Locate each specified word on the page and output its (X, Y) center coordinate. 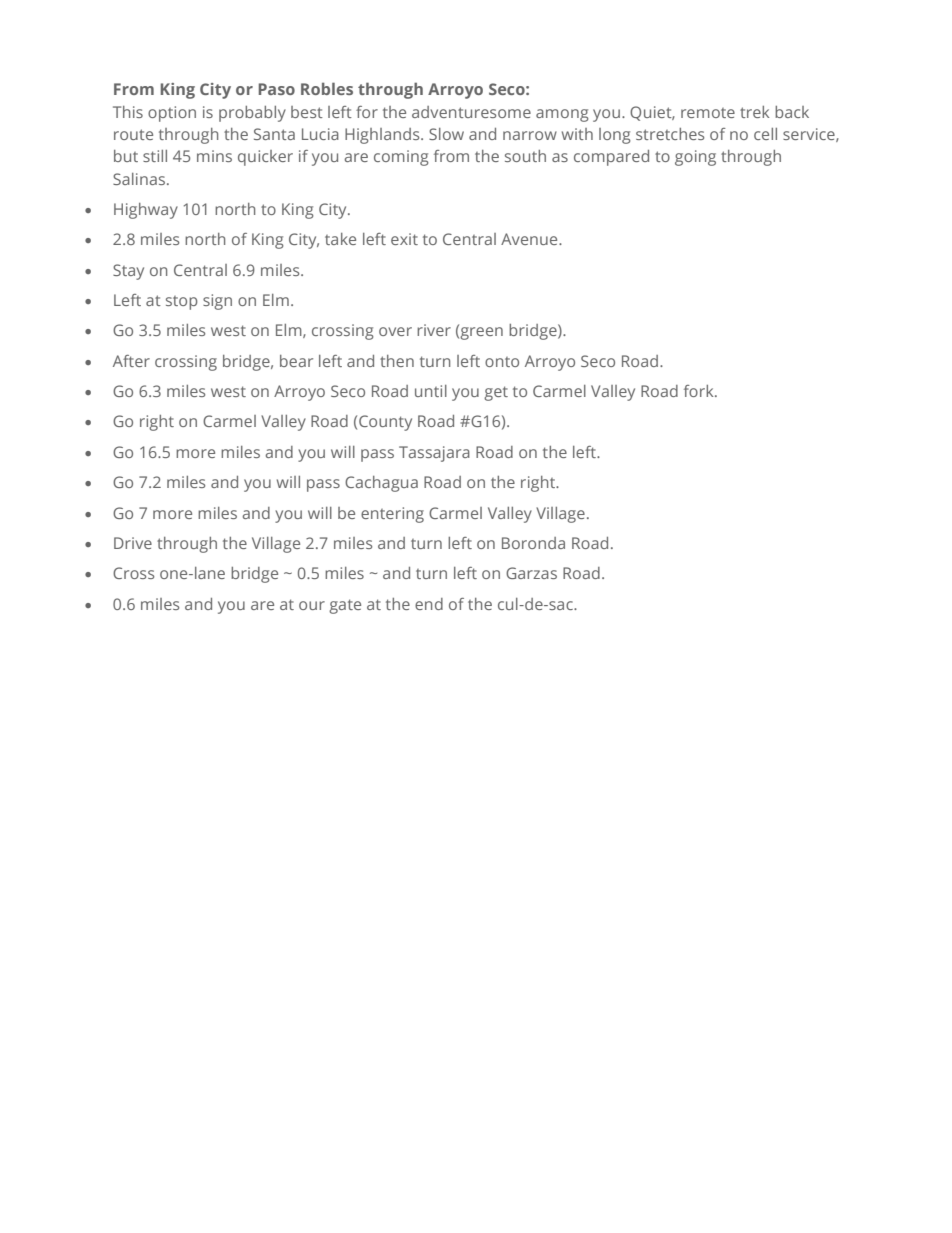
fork (700, 391)
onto (502, 362)
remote (708, 113)
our (312, 605)
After (131, 361)
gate (345, 606)
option (172, 114)
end (429, 604)
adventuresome (471, 112)
